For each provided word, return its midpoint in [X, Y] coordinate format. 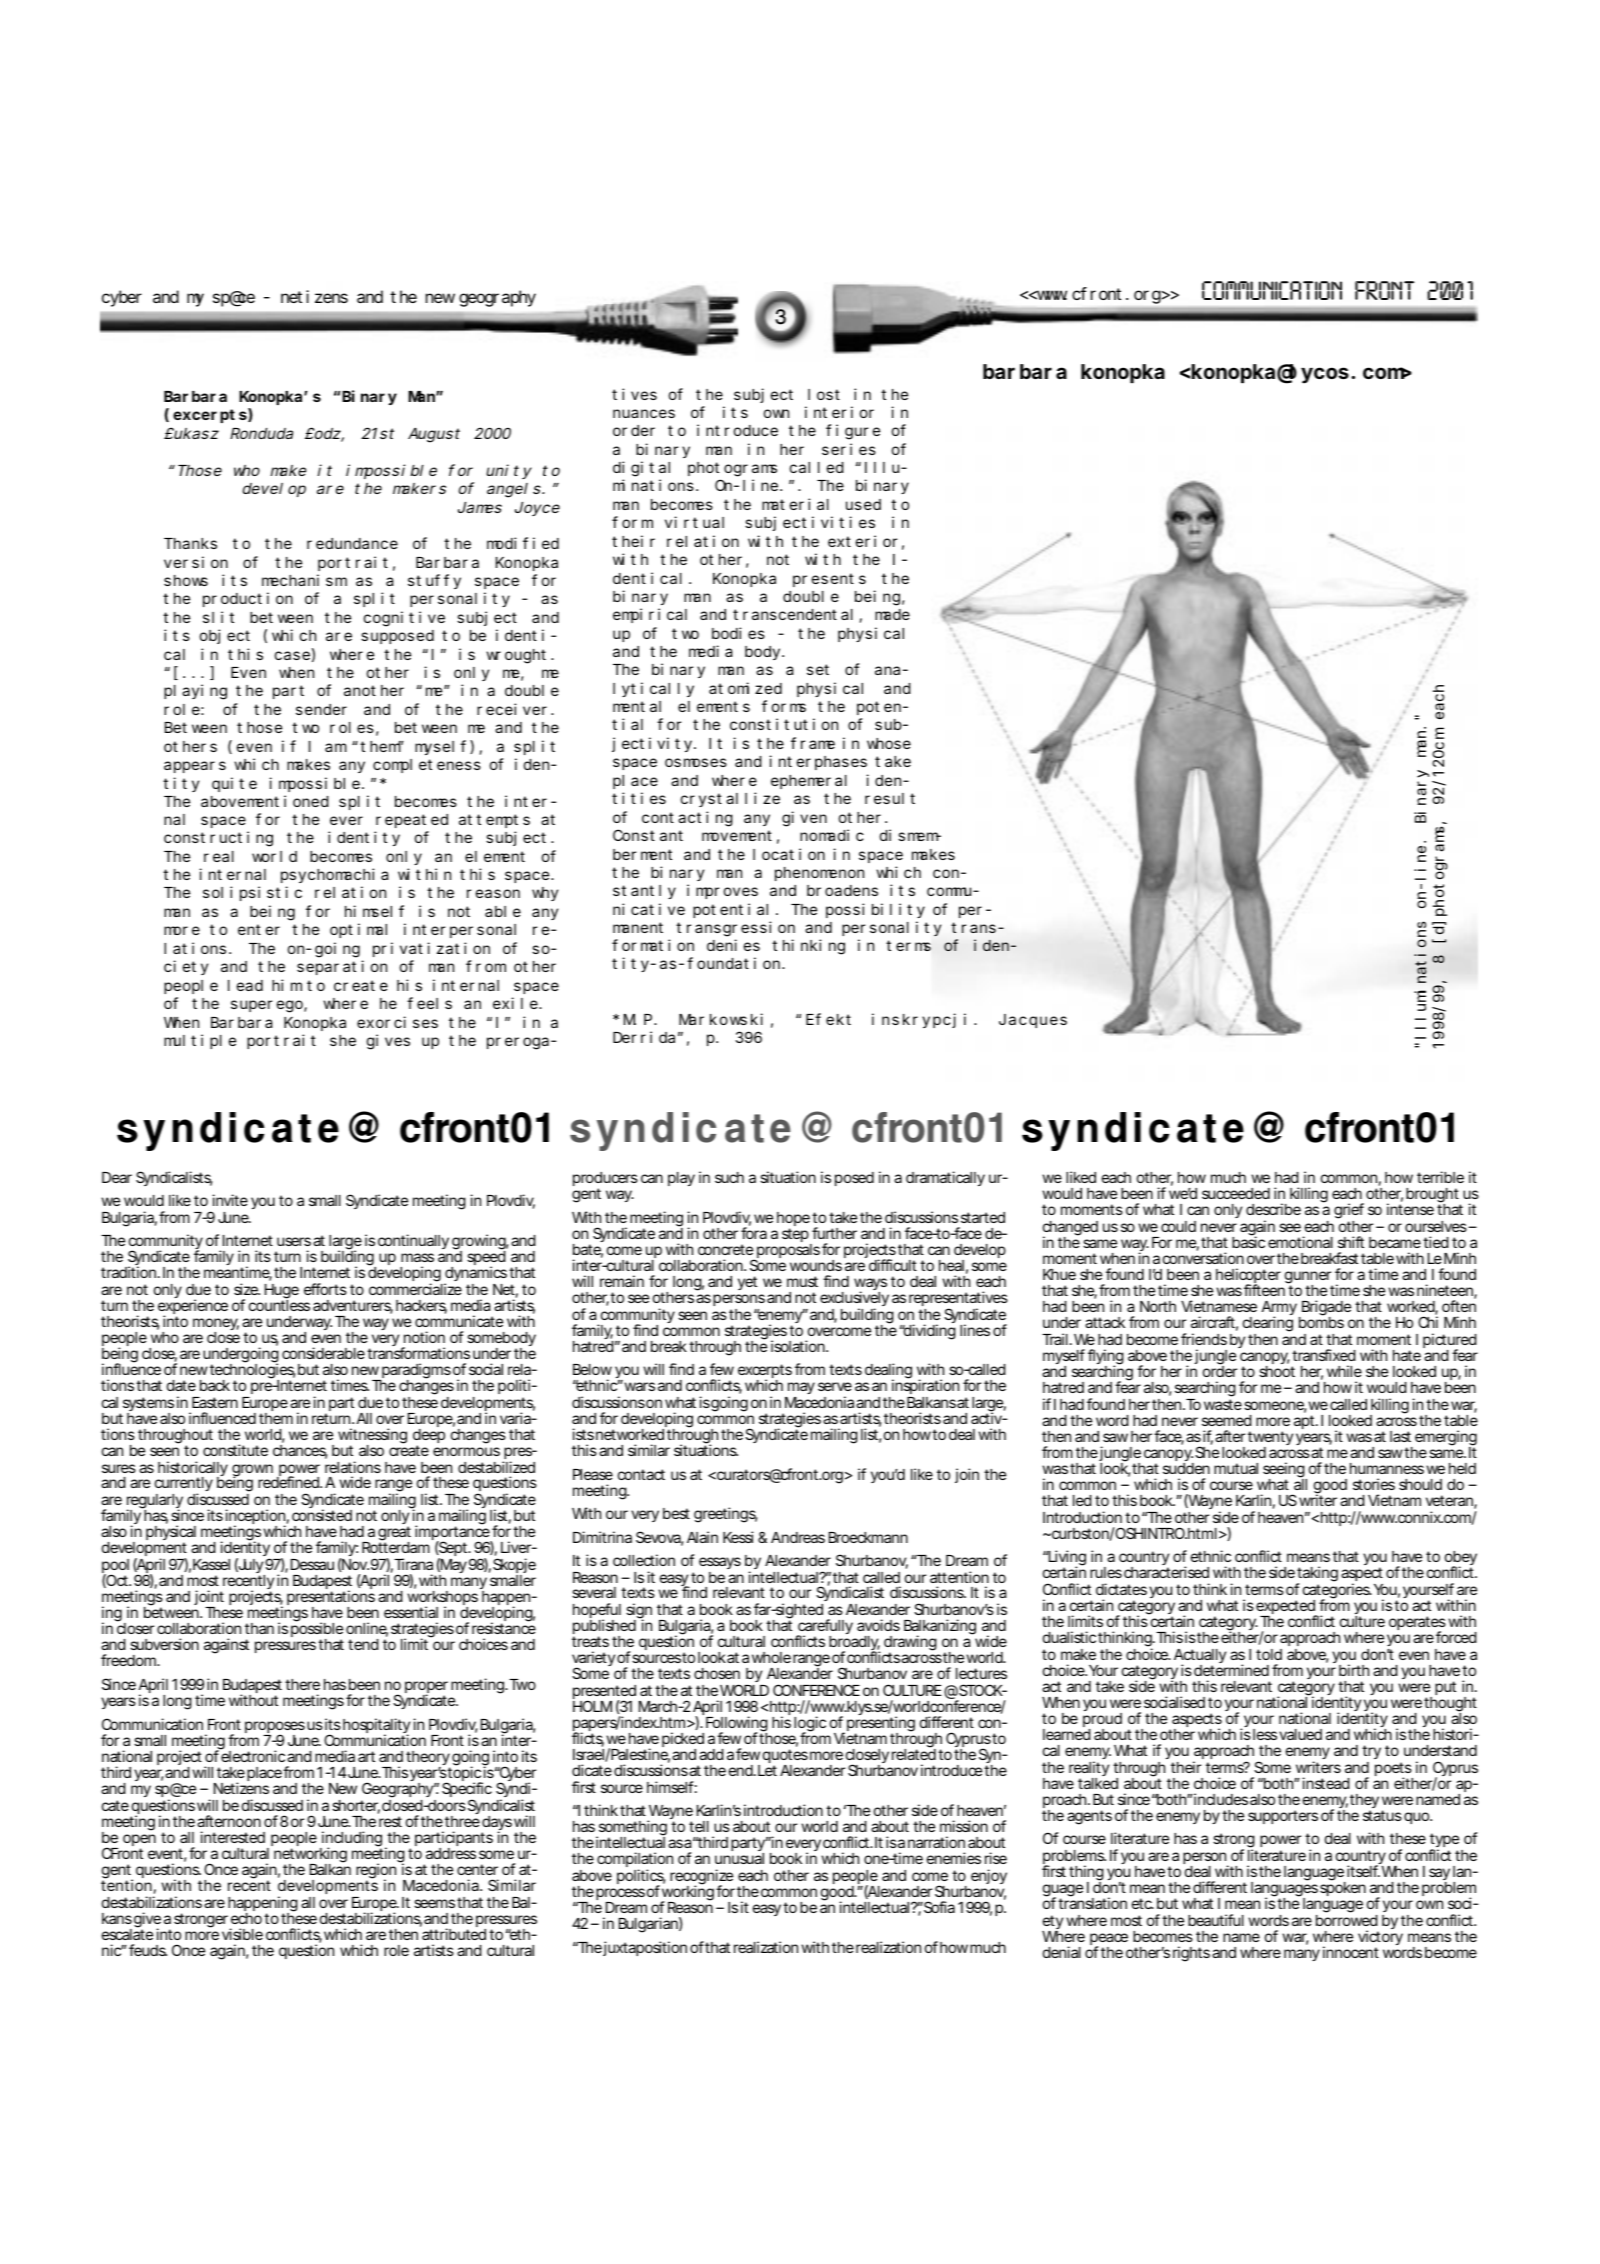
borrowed [1347, 1920]
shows [186, 580]
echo [246, 1918]
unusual [739, 1858]
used [863, 504]
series [849, 449]
